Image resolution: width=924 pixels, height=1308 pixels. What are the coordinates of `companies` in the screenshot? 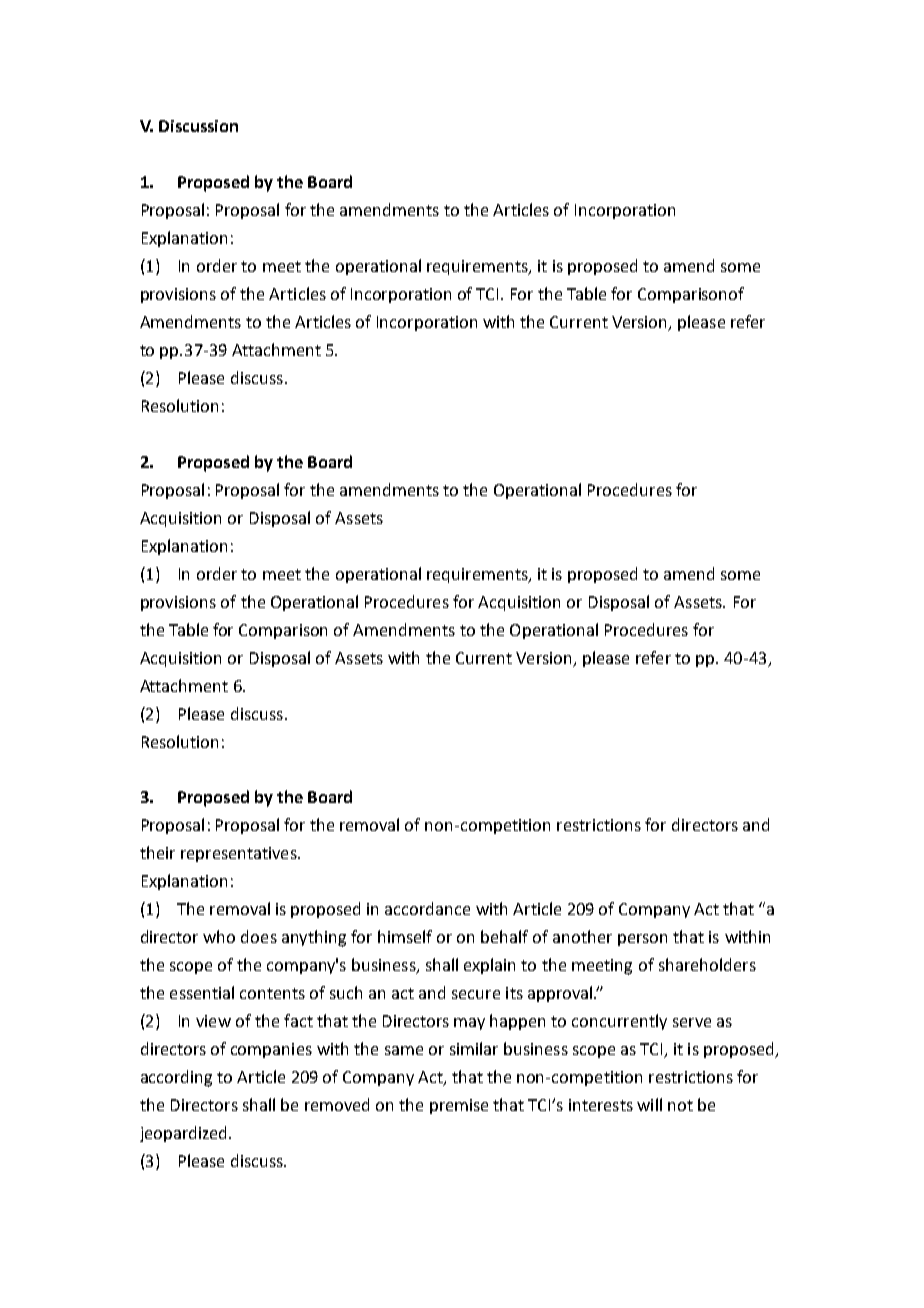 It's located at (271, 1050).
